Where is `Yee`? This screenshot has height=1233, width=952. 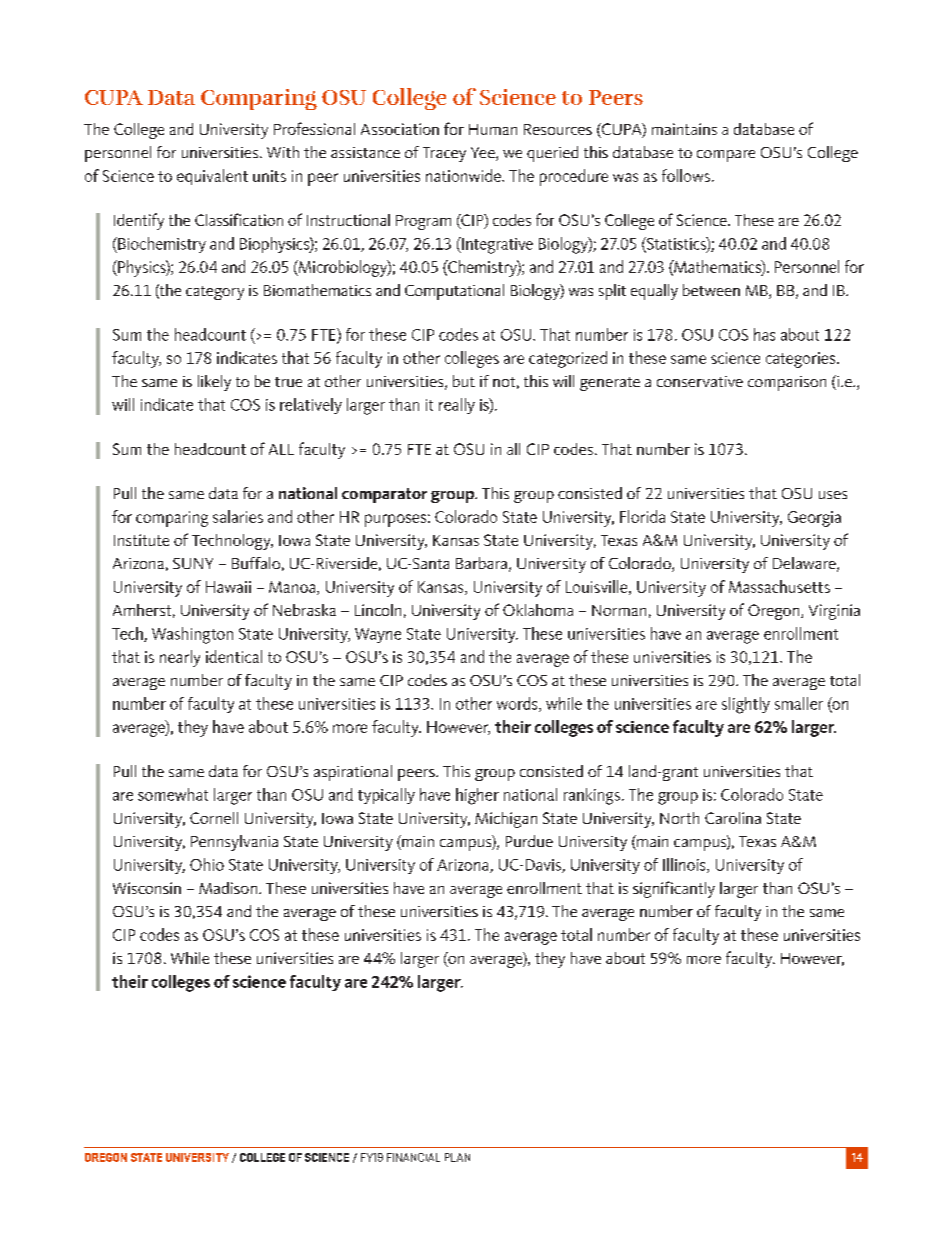
Yee is located at coordinates (484, 154).
